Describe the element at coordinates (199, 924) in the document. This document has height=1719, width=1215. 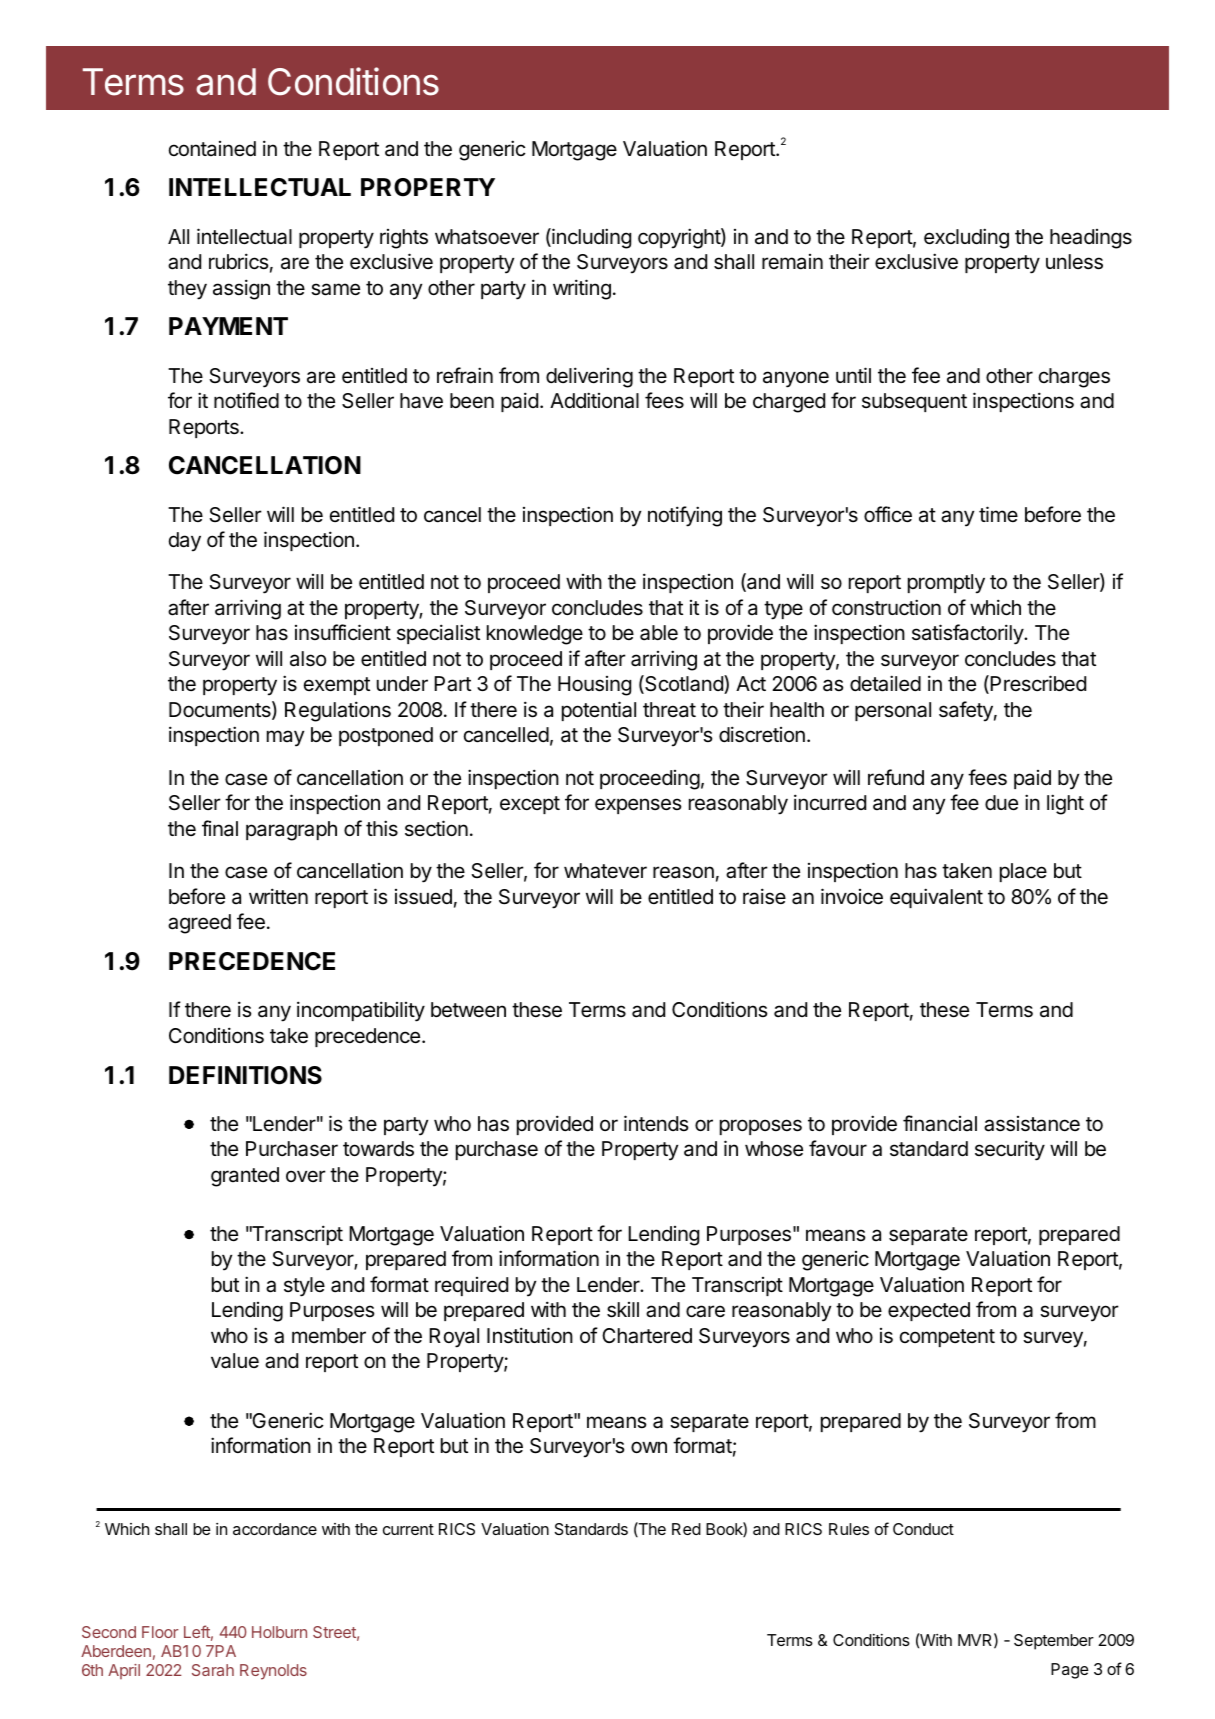
I see `agreed` at that location.
